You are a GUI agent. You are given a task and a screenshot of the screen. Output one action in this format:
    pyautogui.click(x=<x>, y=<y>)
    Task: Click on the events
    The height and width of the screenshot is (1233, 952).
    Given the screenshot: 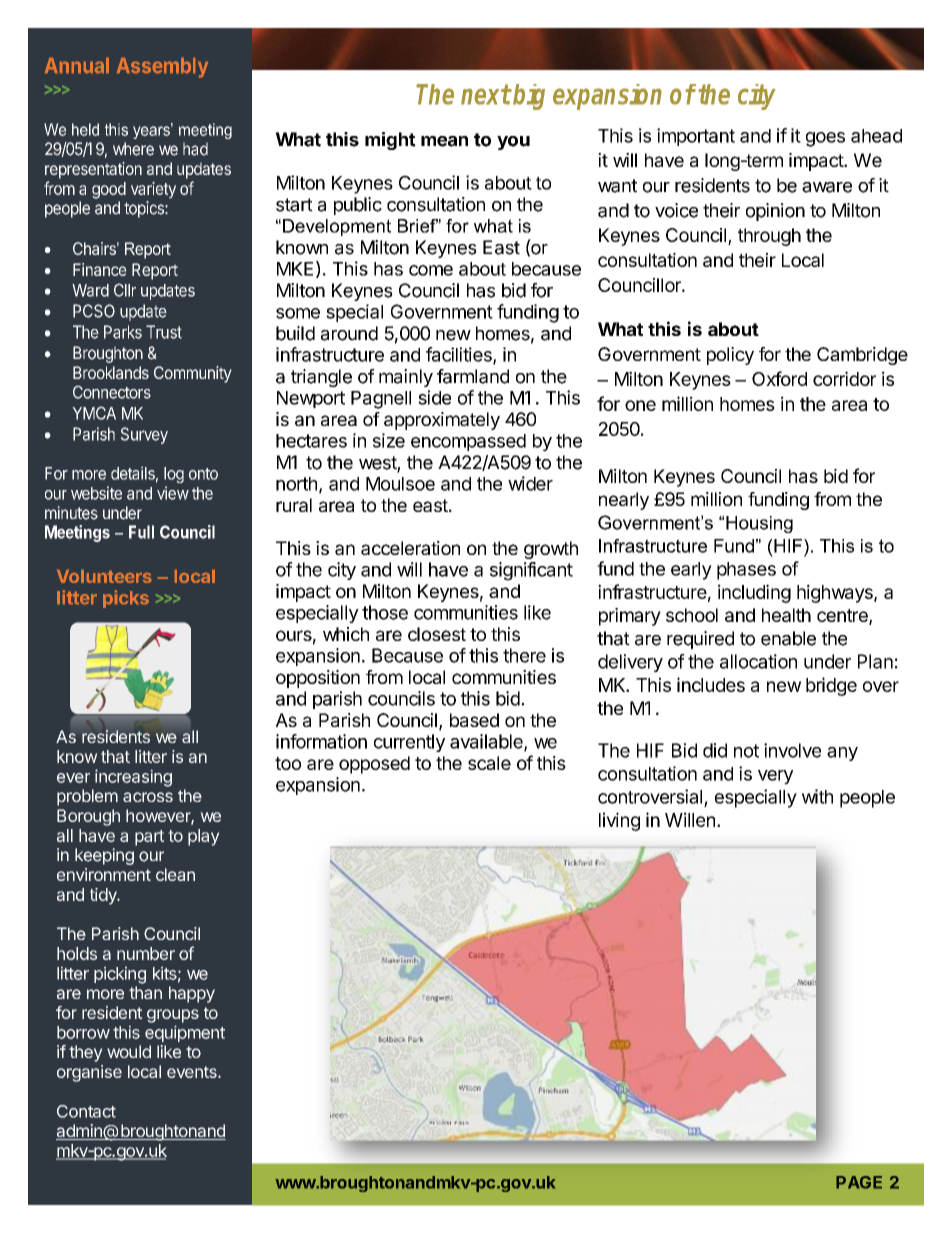 What is the action you would take?
    pyautogui.click(x=193, y=1072)
